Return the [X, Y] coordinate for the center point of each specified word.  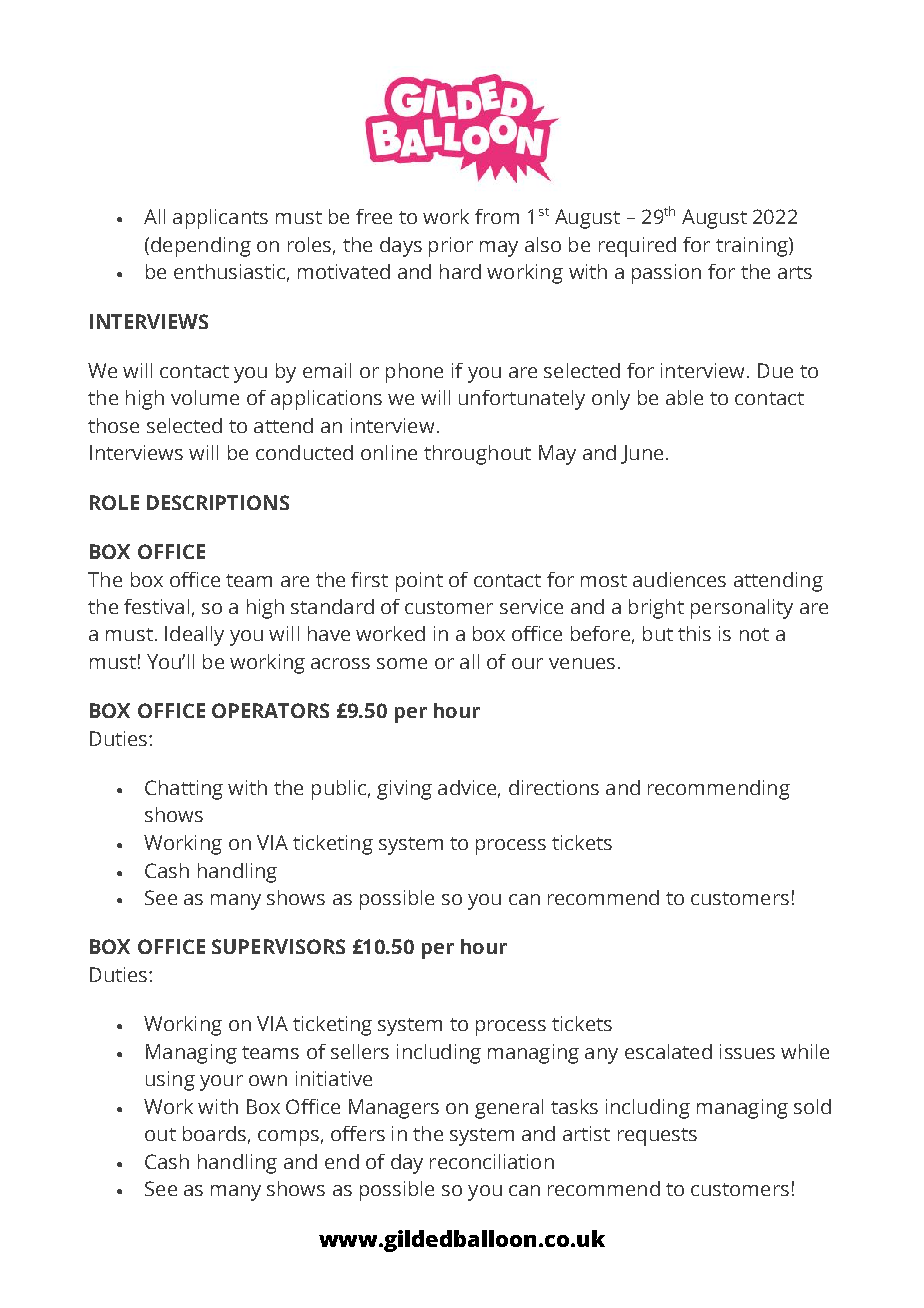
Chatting [184, 790]
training [753, 247]
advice [468, 788]
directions [554, 787]
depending [201, 247]
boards [214, 1133]
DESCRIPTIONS [218, 502]
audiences [679, 579]
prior [451, 247]
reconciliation [492, 1161]
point [419, 582]
